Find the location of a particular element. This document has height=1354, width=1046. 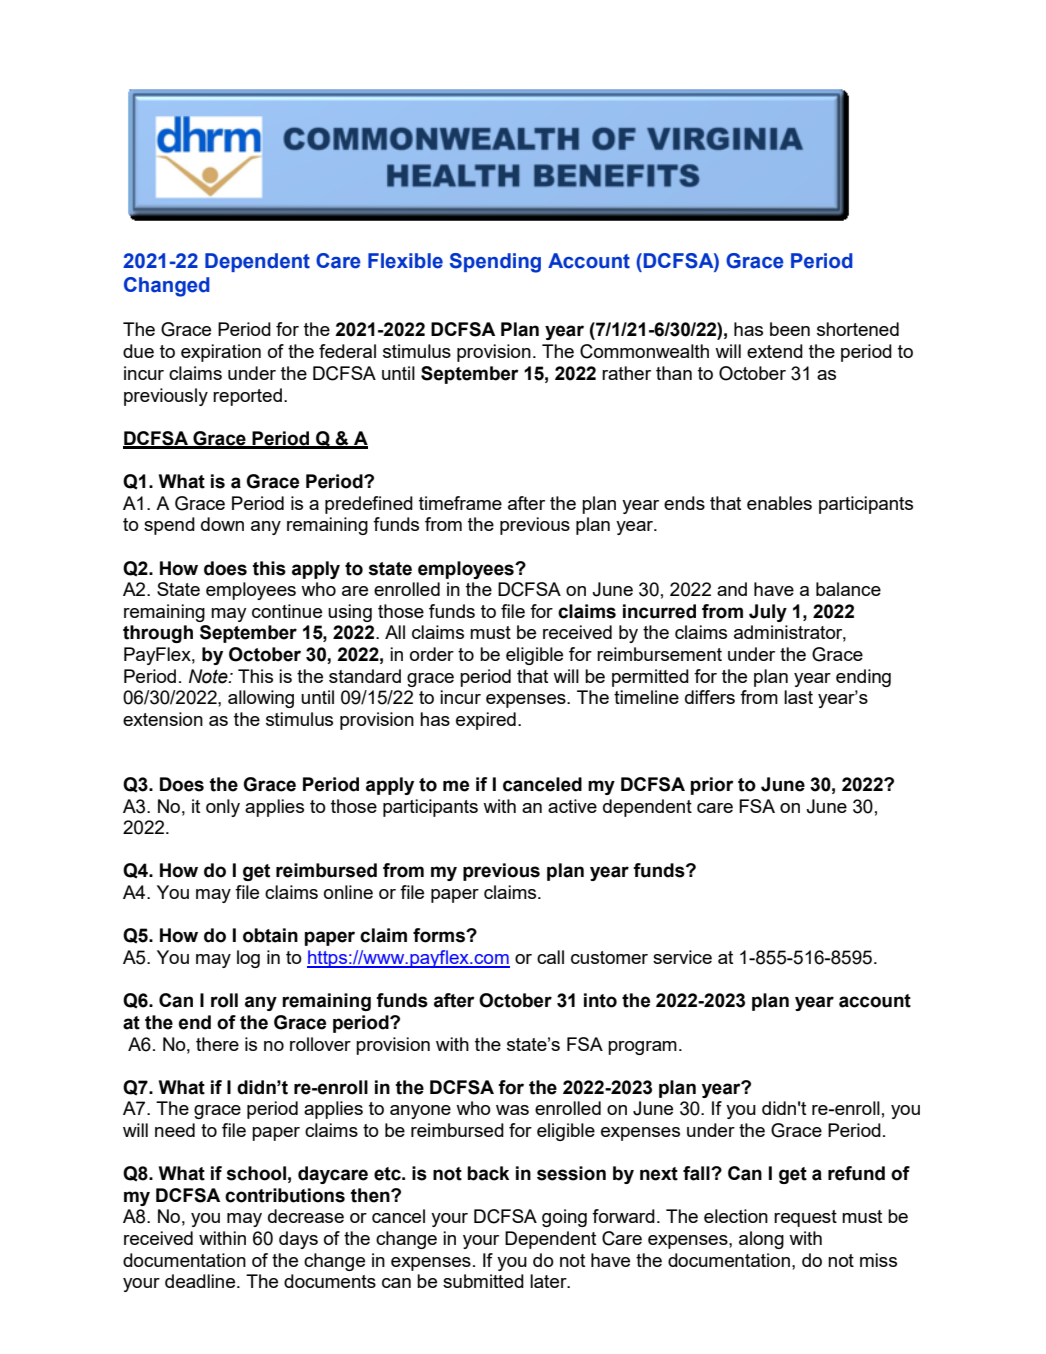

submitted is located at coordinates (483, 1281).
